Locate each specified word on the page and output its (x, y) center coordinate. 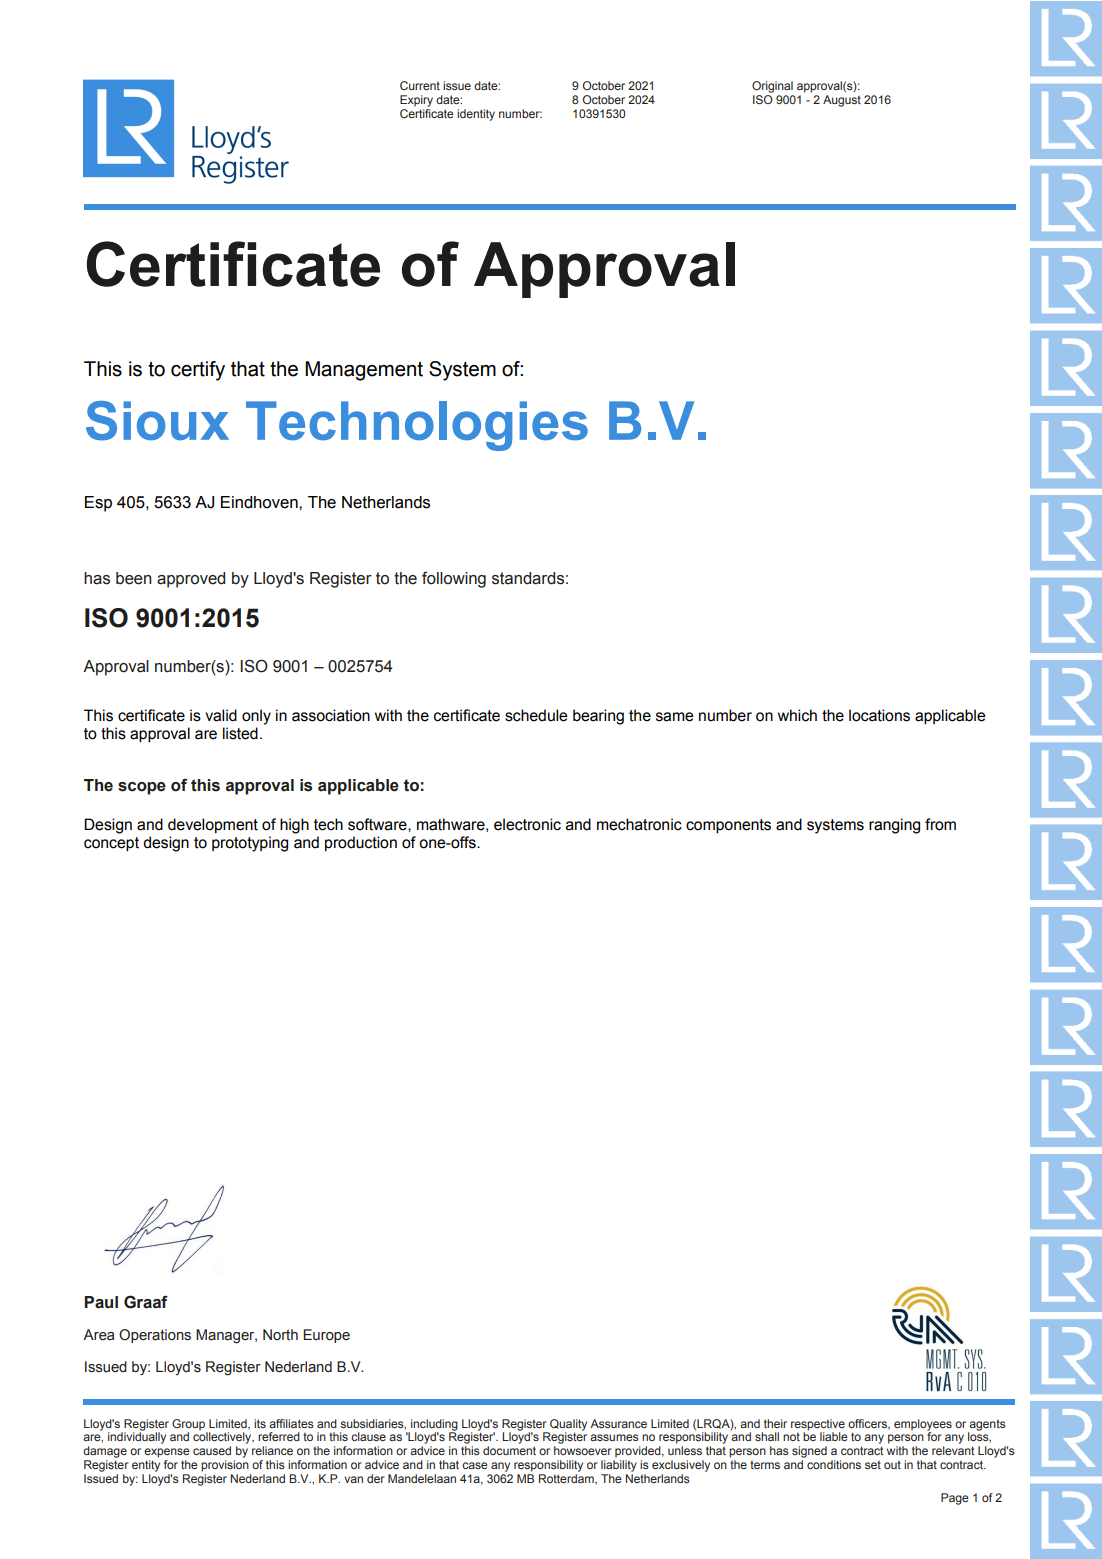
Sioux (157, 421)
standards (528, 578)
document (509, 1450)
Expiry (416, 101)
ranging (894, 826)
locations (879, 715)
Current (420, 85)
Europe (326, 1336)
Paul (101, 1302)
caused (212, 1450)
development (213, 826)
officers (868, 1424)
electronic (527, 824)
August (842, 101)
